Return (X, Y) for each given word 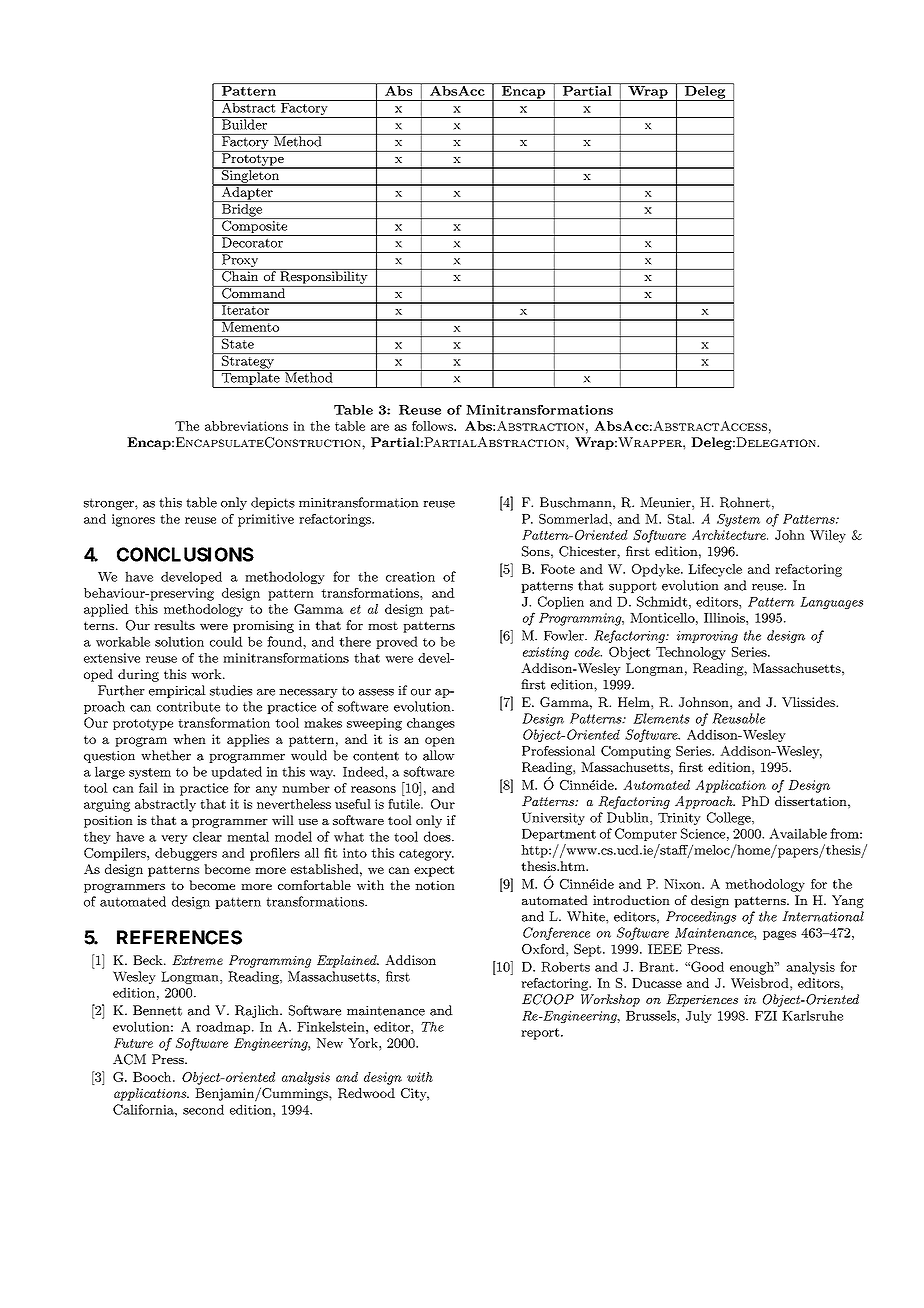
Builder (244, 123)
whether (166, 755)
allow (439, 755)
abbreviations (246, 426)
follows (433, 426)
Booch (153, 1077)
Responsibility (324, 276)
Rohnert (745, 502)
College (730, 818)
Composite (255, 227)
